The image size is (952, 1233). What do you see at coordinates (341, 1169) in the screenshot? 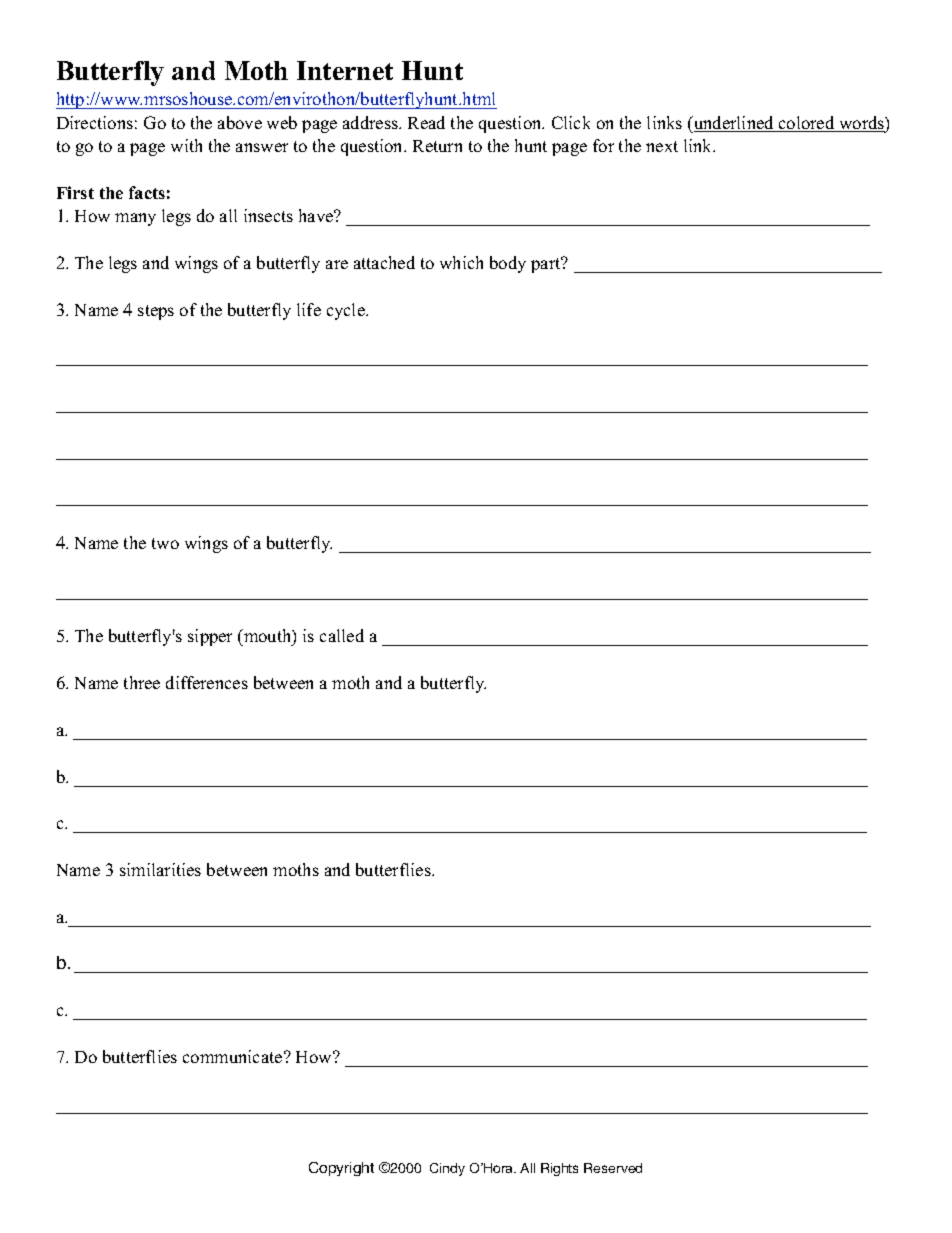
I see `Copyright` at bounding box center [341, 1169].
